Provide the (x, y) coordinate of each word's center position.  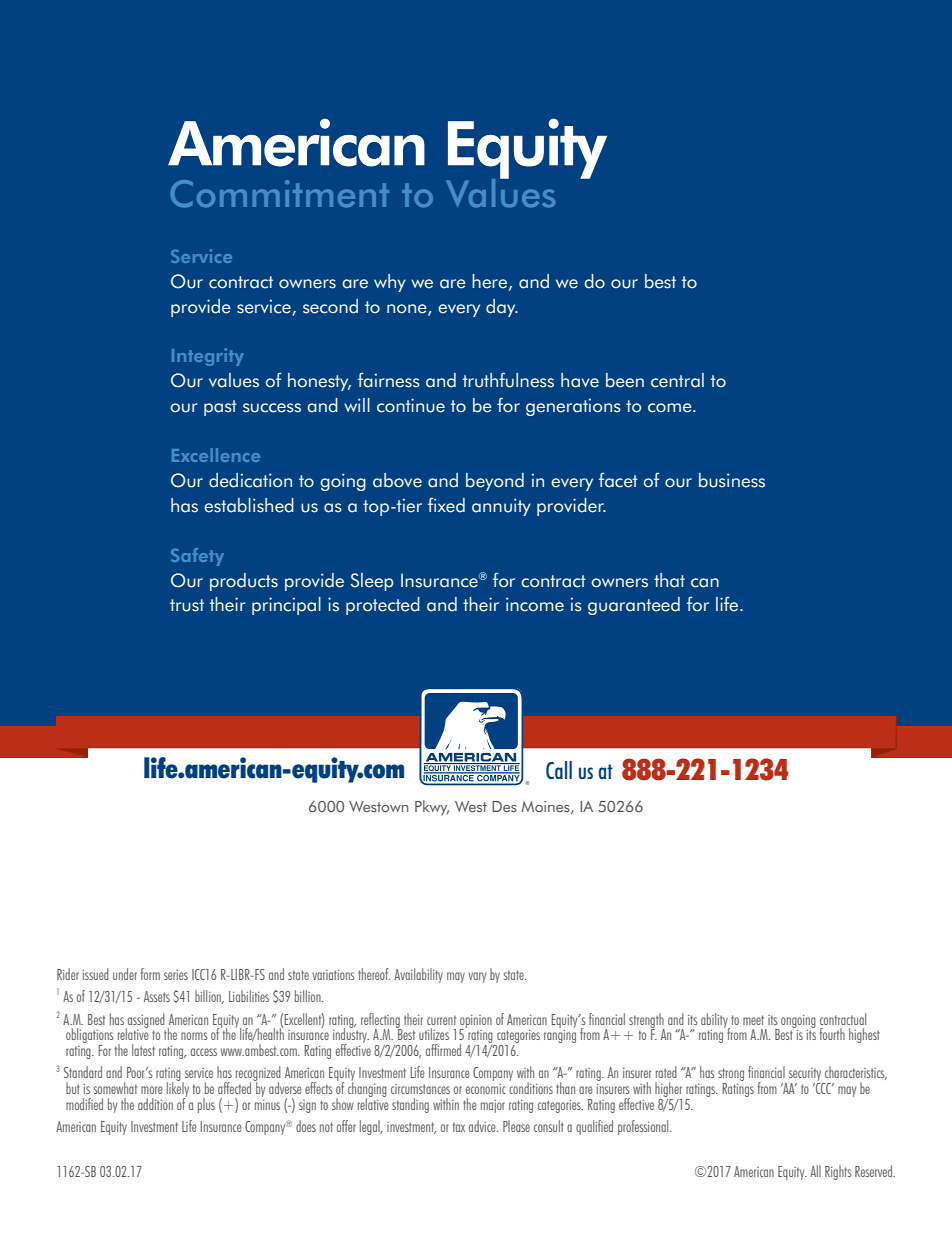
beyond (495, 482)
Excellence (216, 455)
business (732, 480)
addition (155, 1104)
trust (187, 605)
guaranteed (634, 606)
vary (477, 977)
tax (459, 1127)
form (150, 974)
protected (383, 606)
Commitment (279, 194)
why (390, 283)
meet (753, 1020)
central (677, 380)
